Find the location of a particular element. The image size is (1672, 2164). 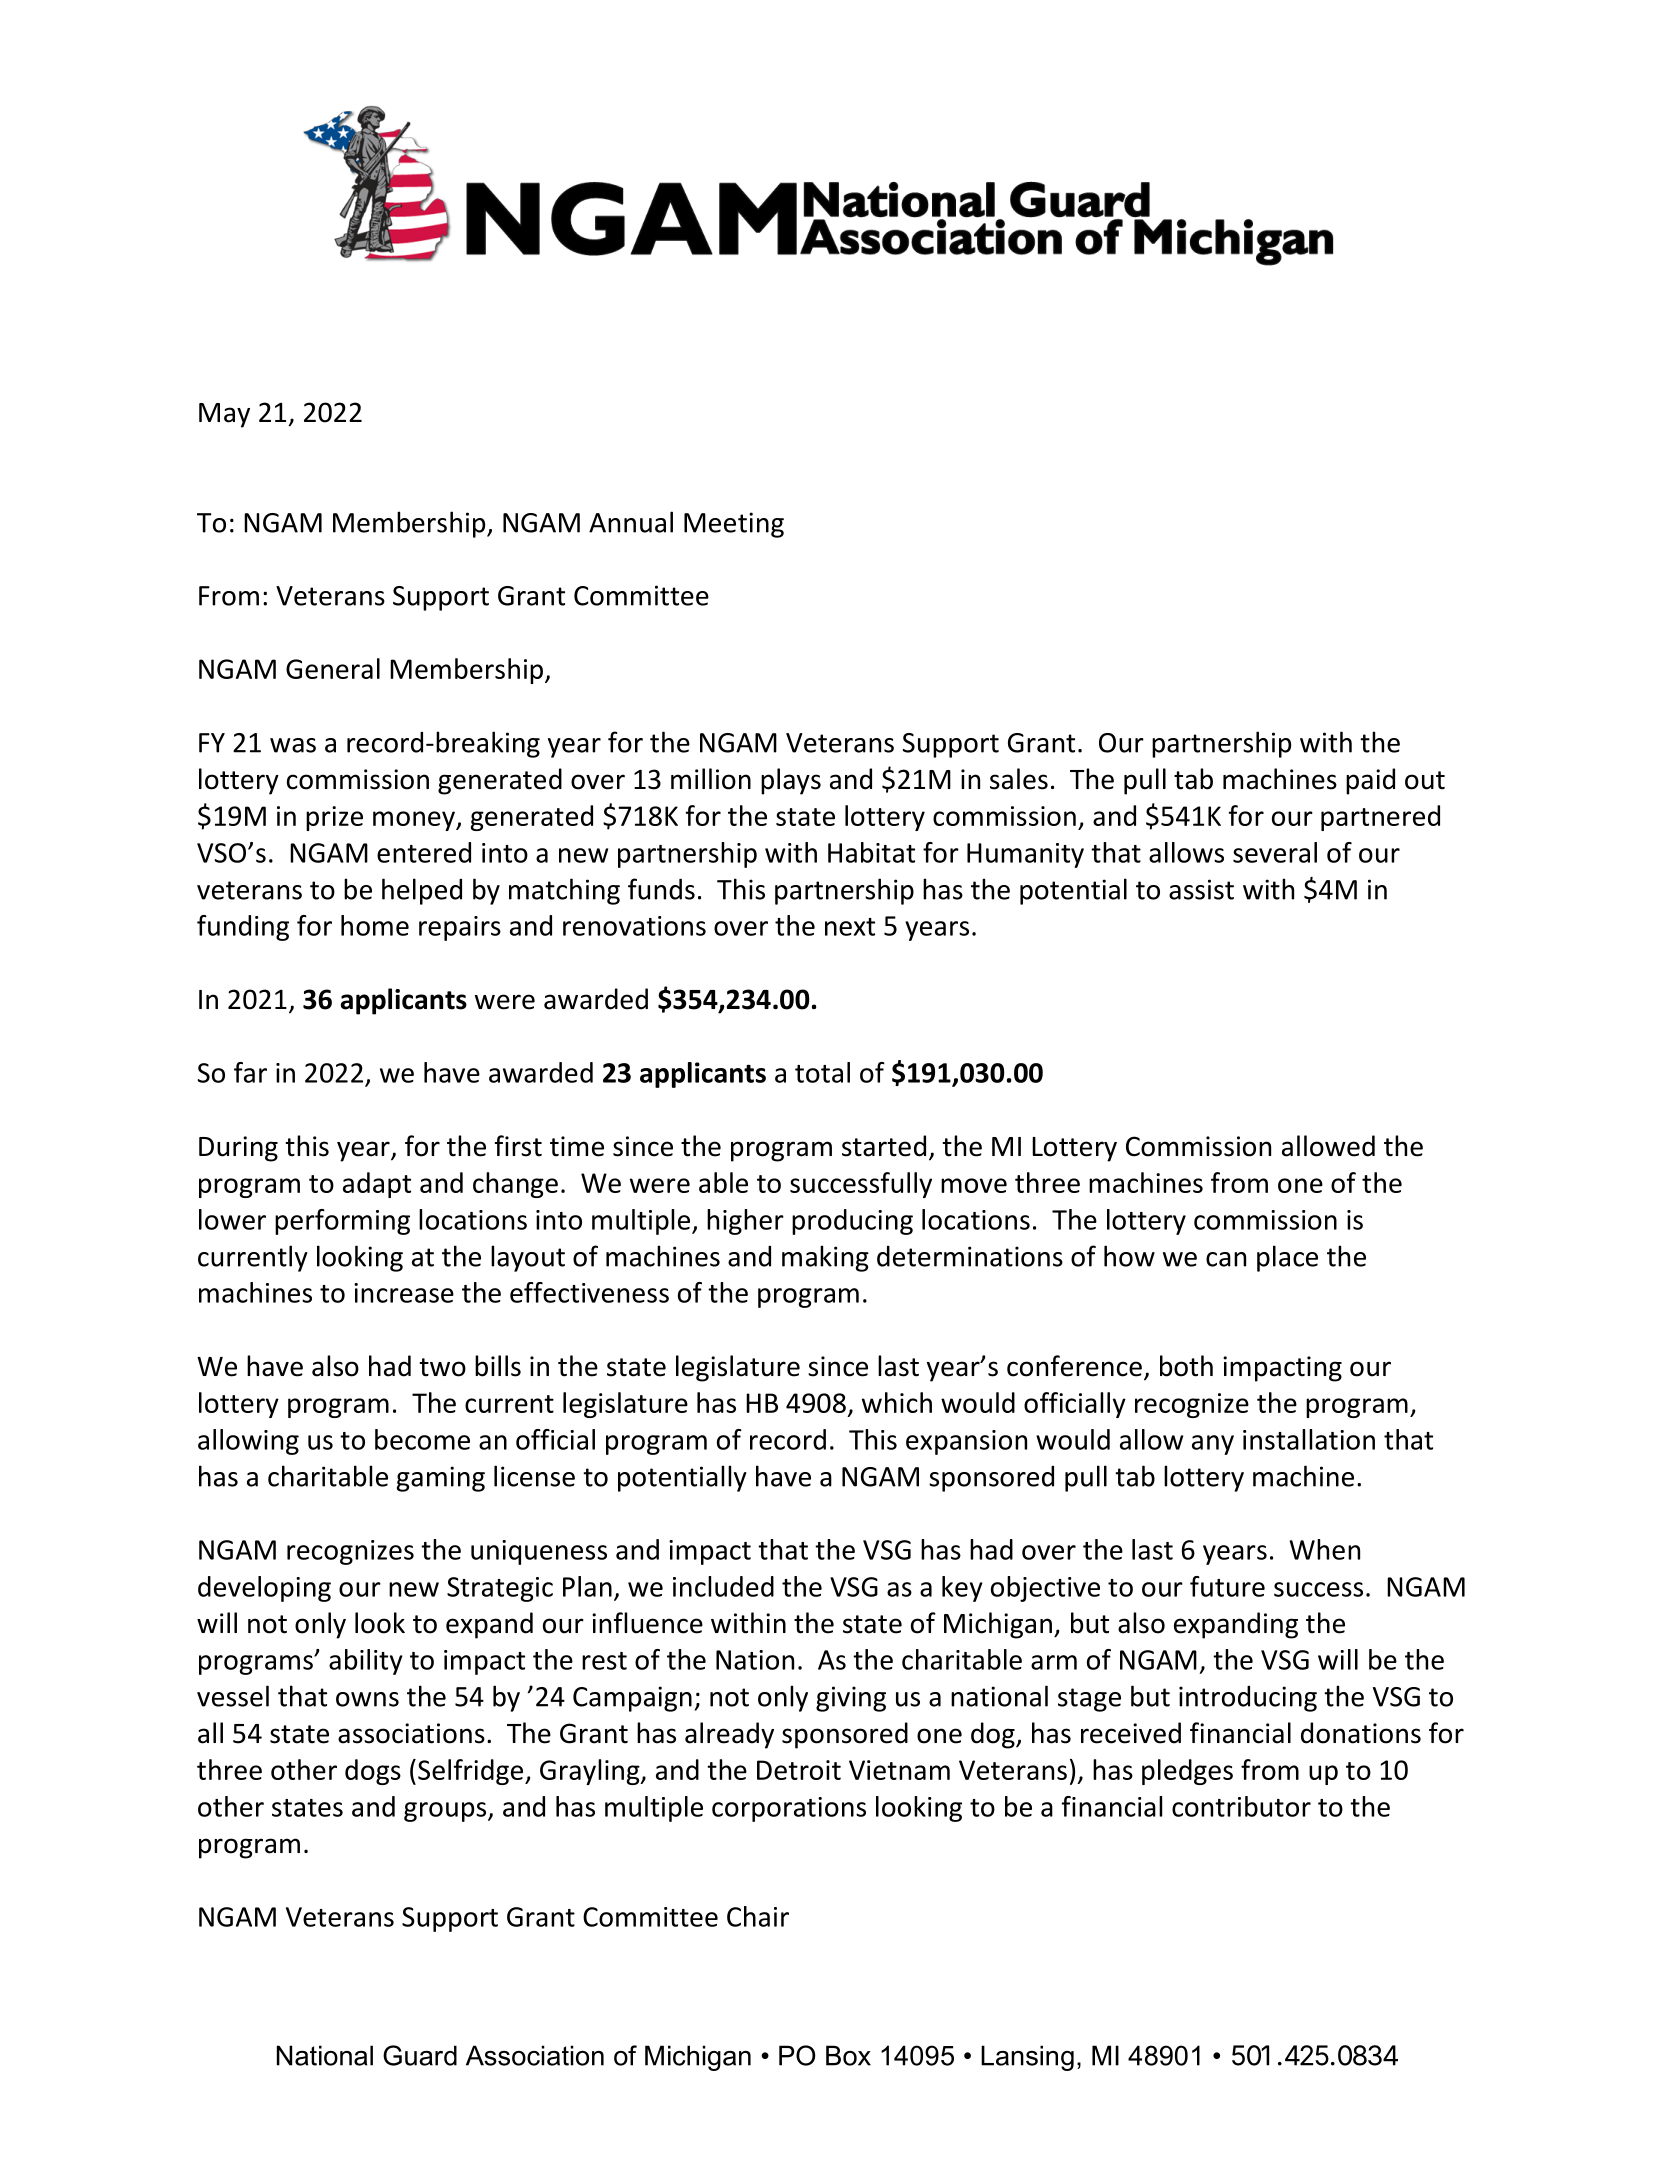

May is located at coordinates (224, 415).
